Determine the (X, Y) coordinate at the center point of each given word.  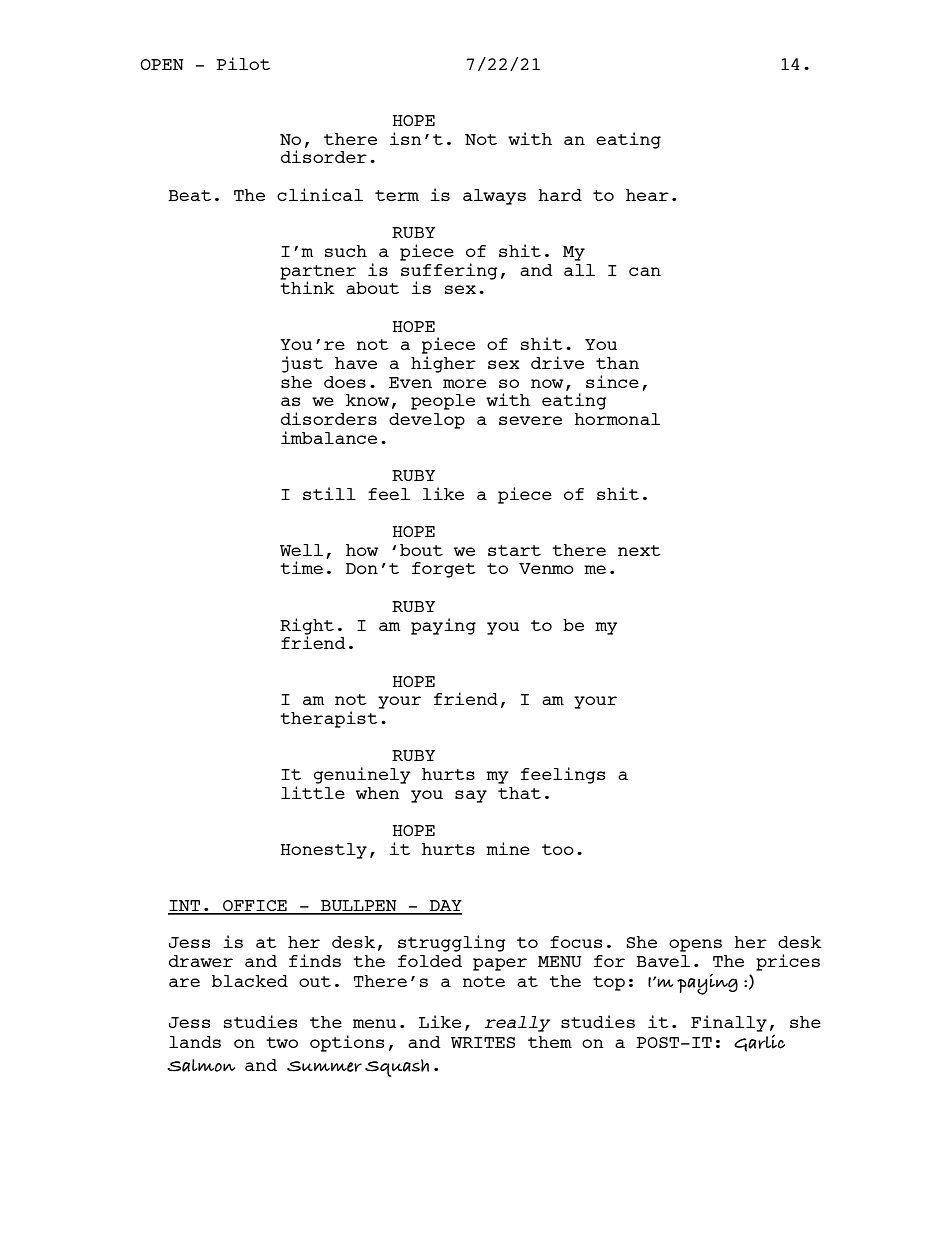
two (282, 1042)
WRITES (483, 1042)
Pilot (243, 63)
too (558, 849)
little (313, 792)
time (301, 567)
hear (647, 195)
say (471, 796)
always (494, 197)
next (639, 550)
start (514, 550)
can (645, 271)
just (302, 364)
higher (443, 364)
